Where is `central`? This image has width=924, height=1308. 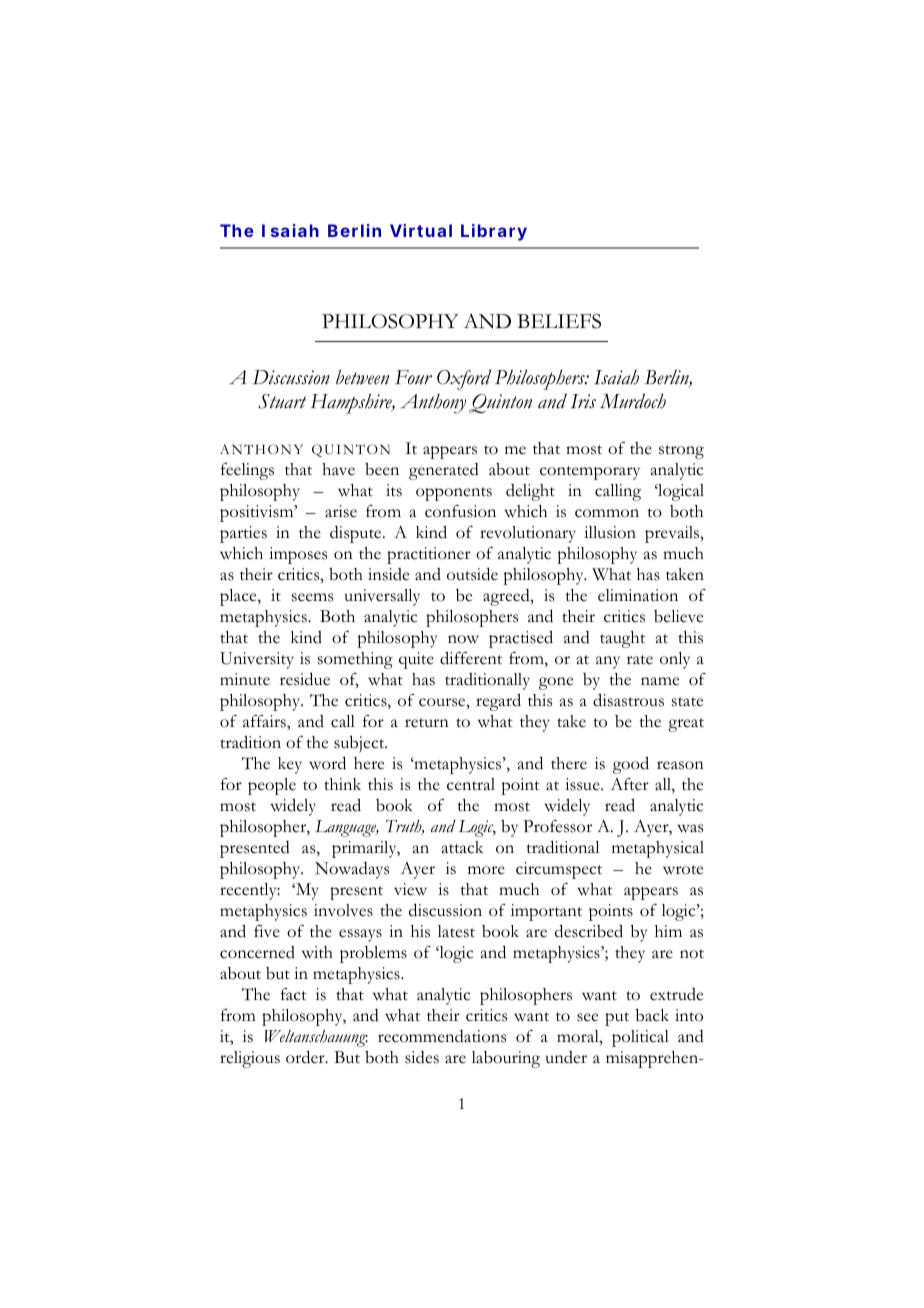 central is located at coordinates (471, 784).
